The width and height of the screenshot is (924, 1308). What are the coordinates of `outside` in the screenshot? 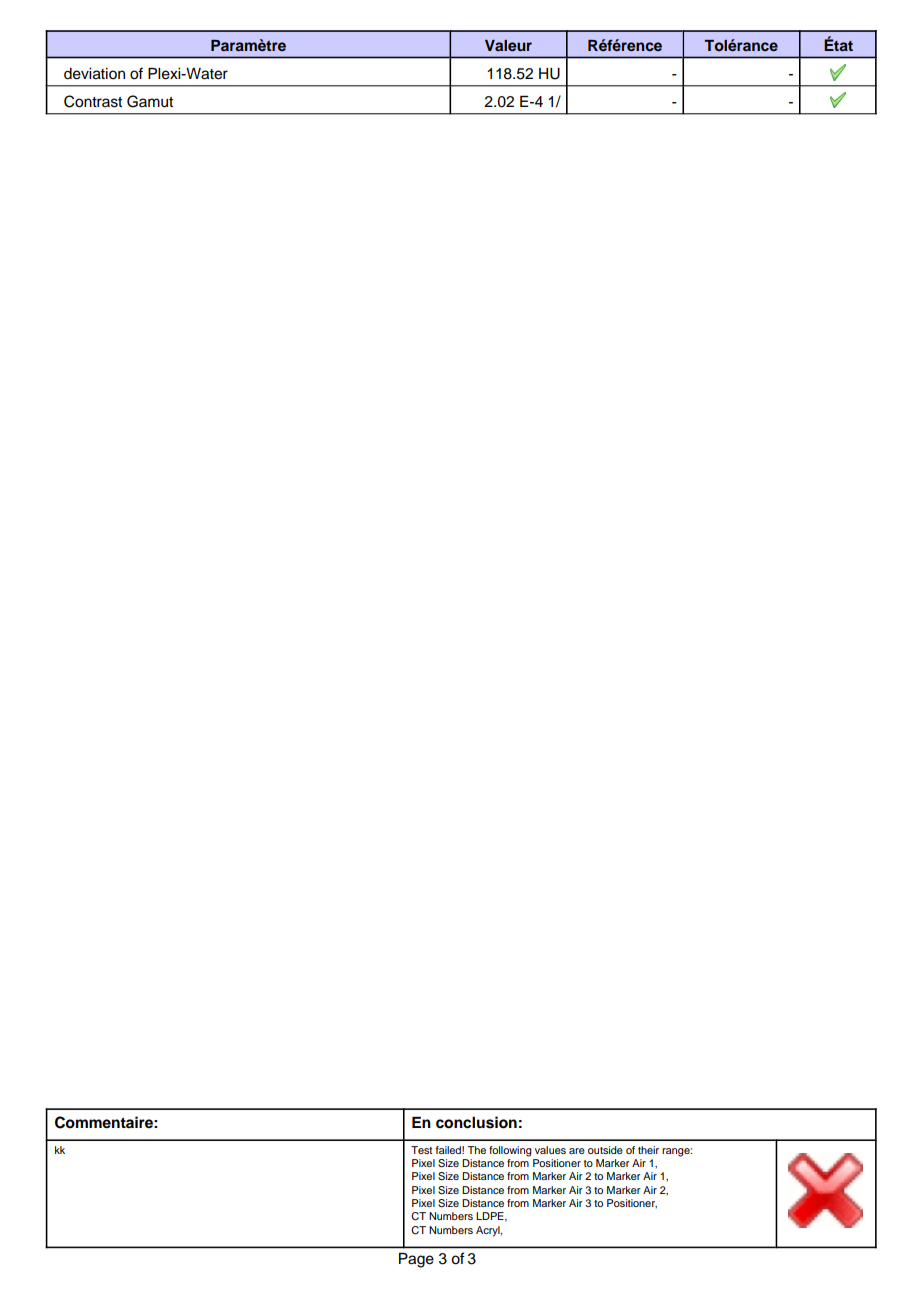 It's located at (605, 1150).
